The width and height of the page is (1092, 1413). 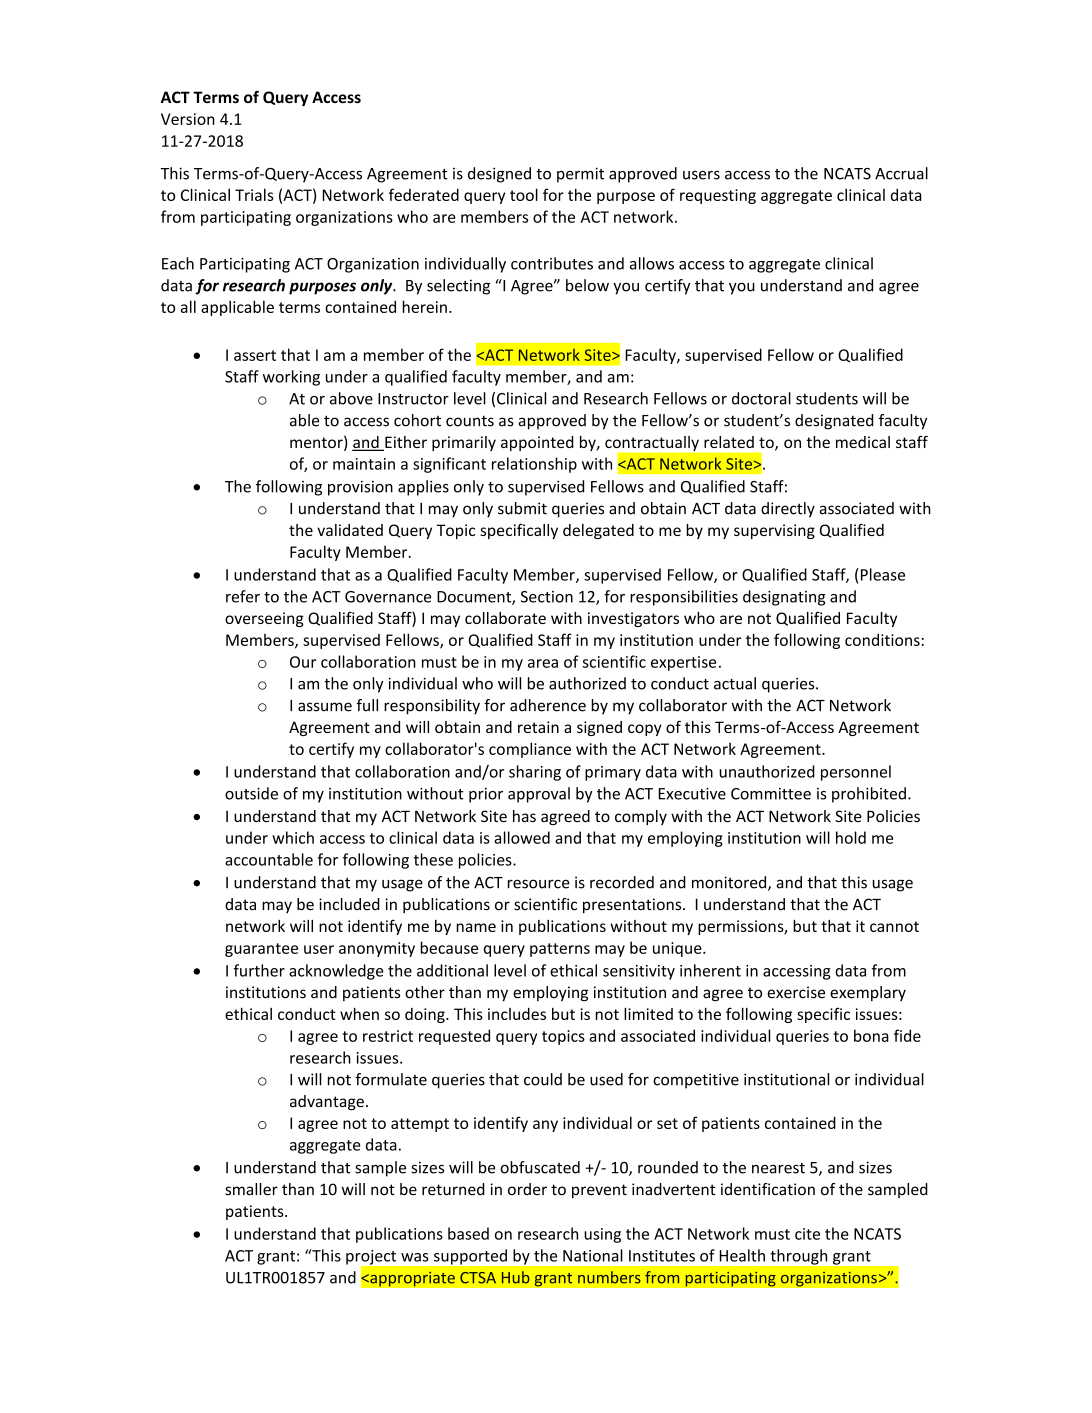 I want to click on cite, so click(x=807, y=1234).
